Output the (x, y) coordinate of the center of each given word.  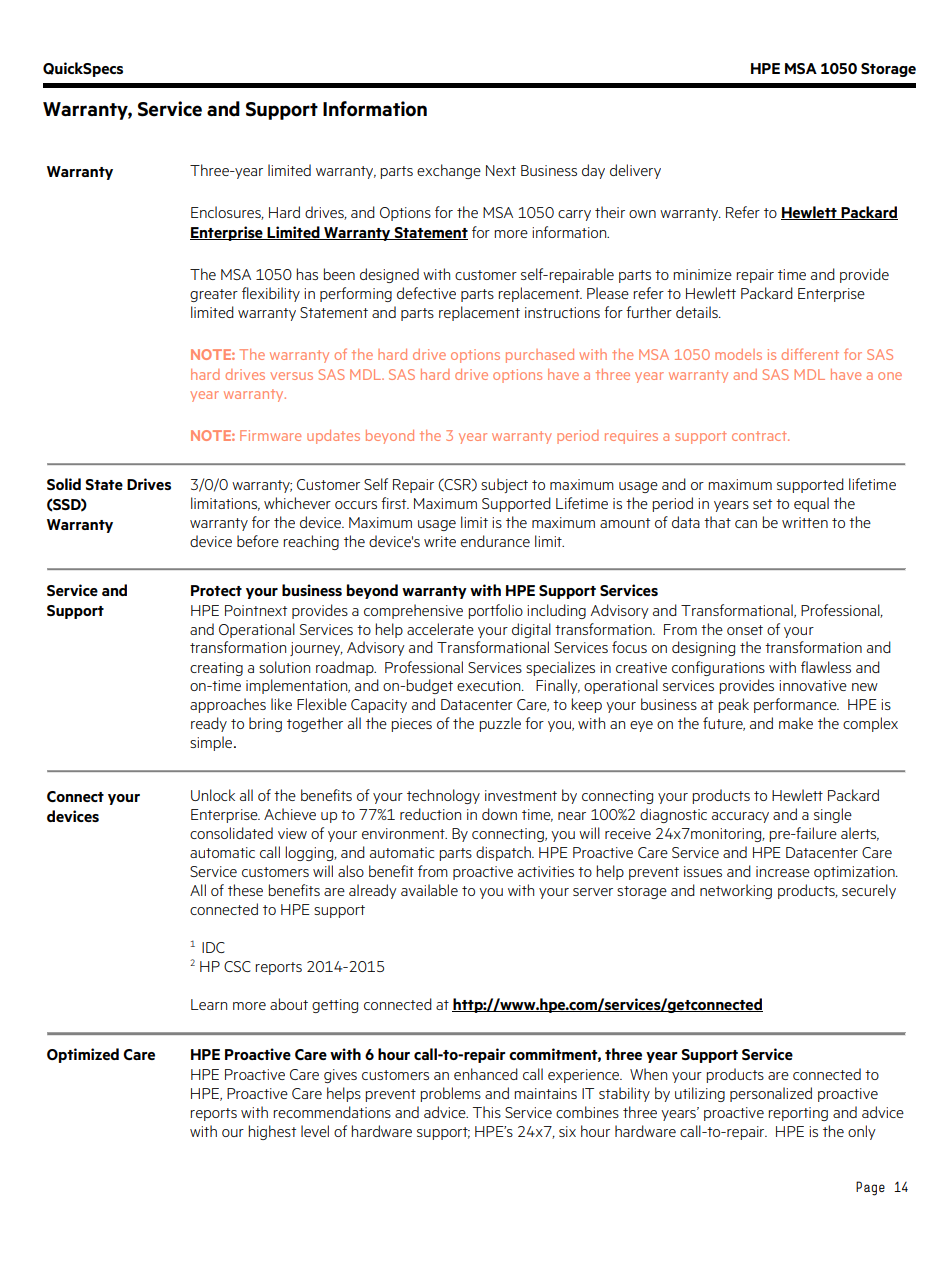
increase (783, 871)
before (258, 541)
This (487, 1112)
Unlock (213, 795)
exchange (449, 171)
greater (214, 295)
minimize (702, 274)
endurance (495, 541)
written (805, 522)
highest (272, 1132)
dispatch (504, 853)
